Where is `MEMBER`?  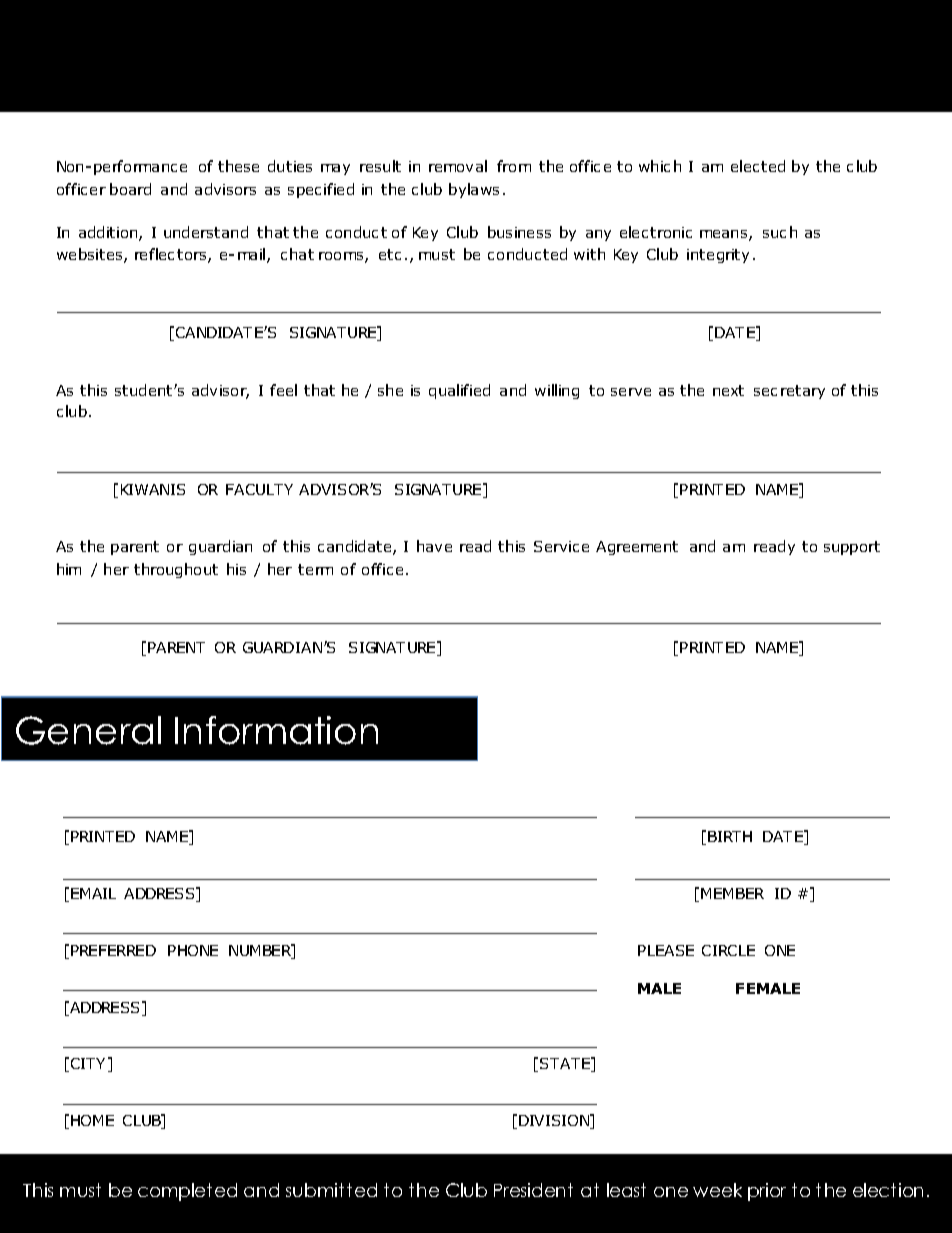 MEMBER is located at coordinates (732, 893).
